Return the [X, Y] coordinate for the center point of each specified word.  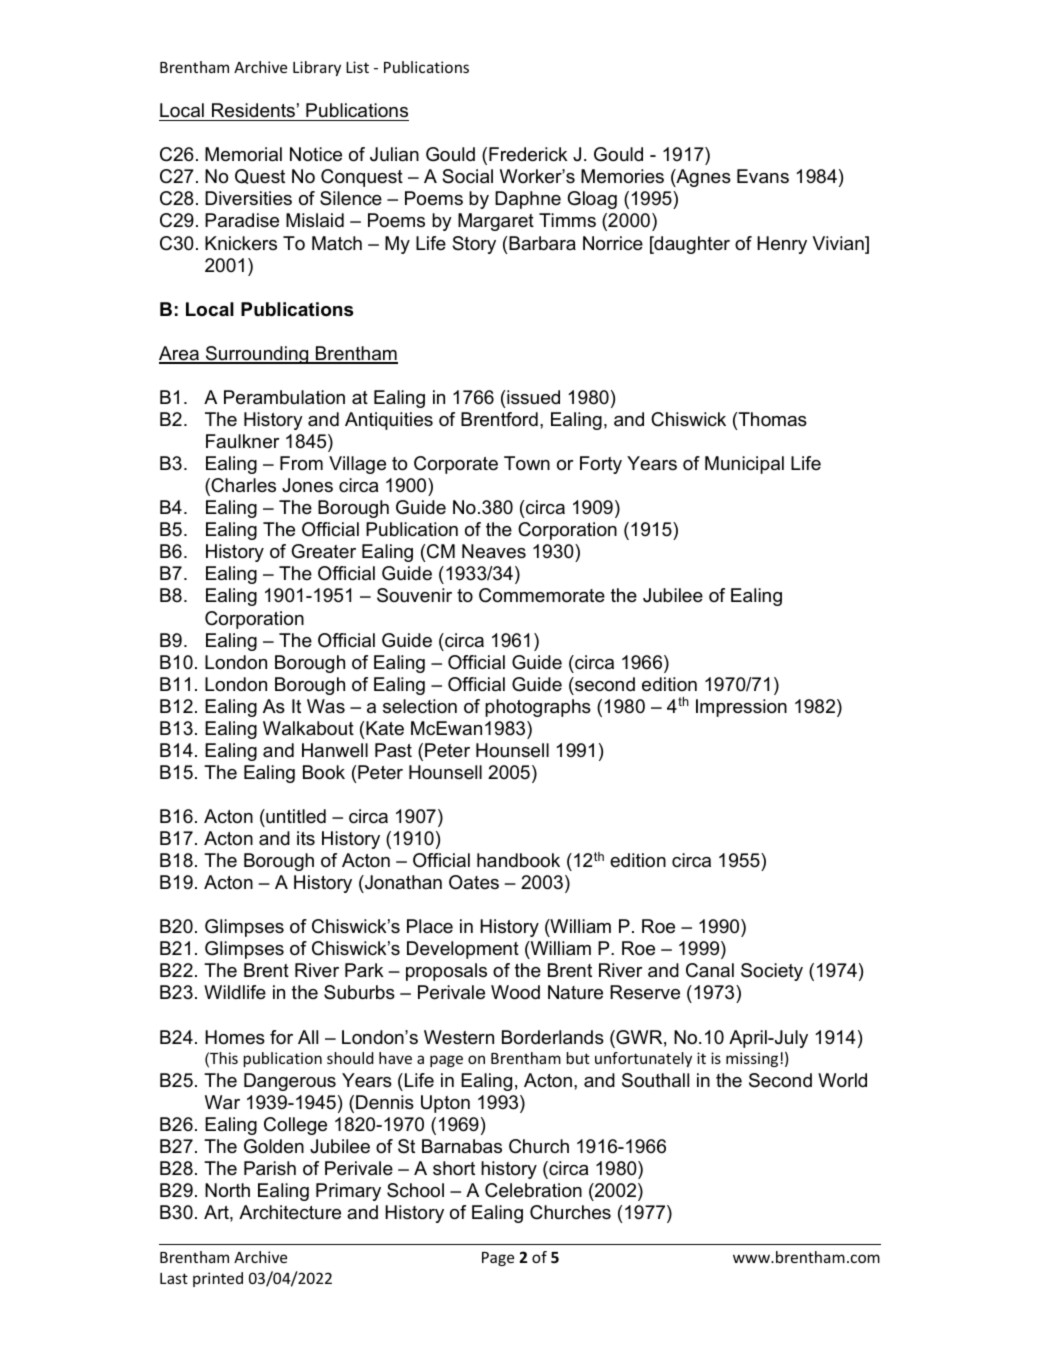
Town [527, 463]
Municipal [744, 465]
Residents [253, 110]
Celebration [533, 1190]
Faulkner [243, 441]
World [842, 1080]
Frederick [528, 154]
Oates [474, 882]
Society [772, 972]
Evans [763, 176]
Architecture [290, 1212]
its [306, 838]
